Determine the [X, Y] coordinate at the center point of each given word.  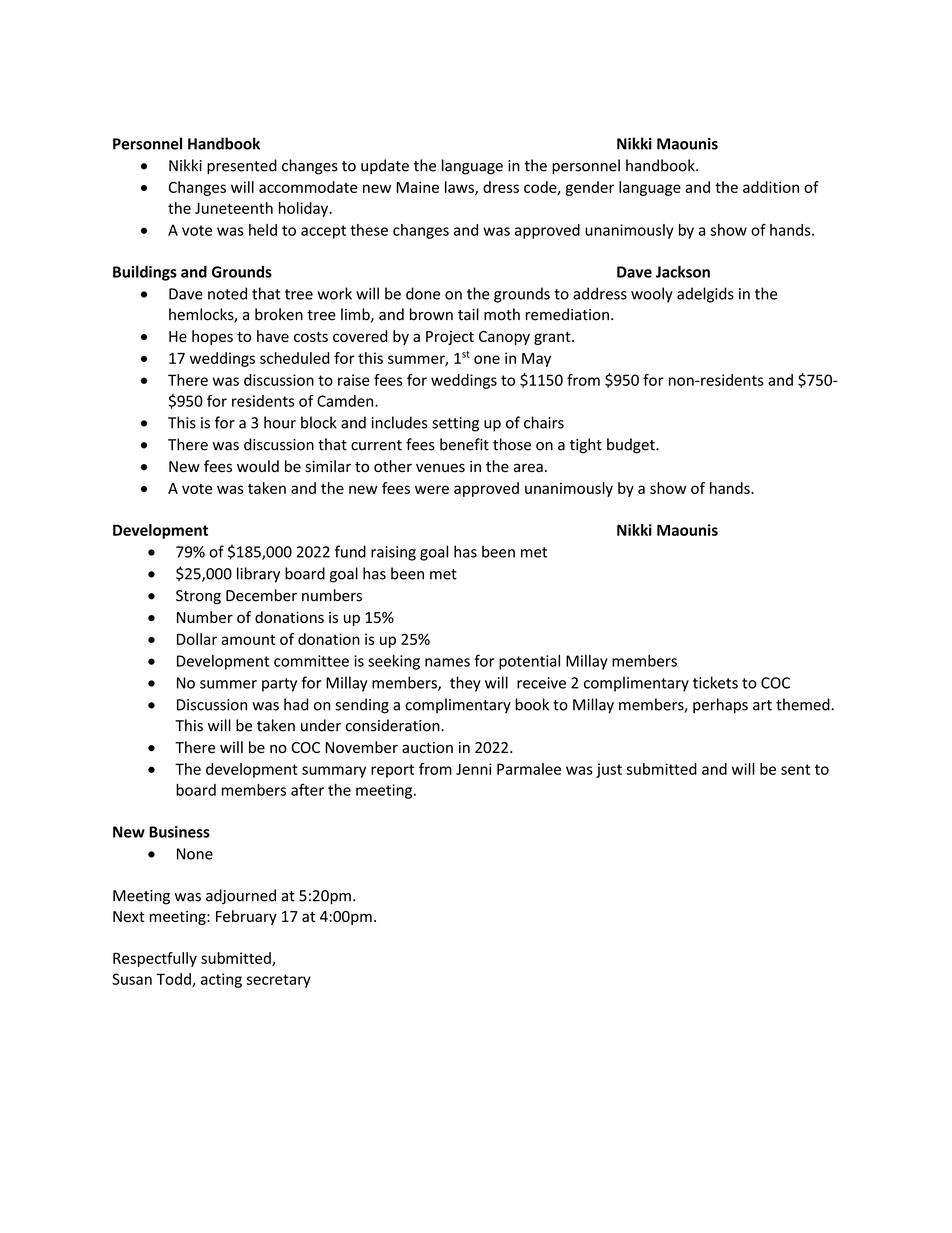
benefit [464, 444]
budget [632, 446]
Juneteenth [234, 208]
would [258, 466]
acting [221, 980]
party [279, 685]
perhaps [720, 706]
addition [771, 187]
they [465, 684]
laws [460, 188]
